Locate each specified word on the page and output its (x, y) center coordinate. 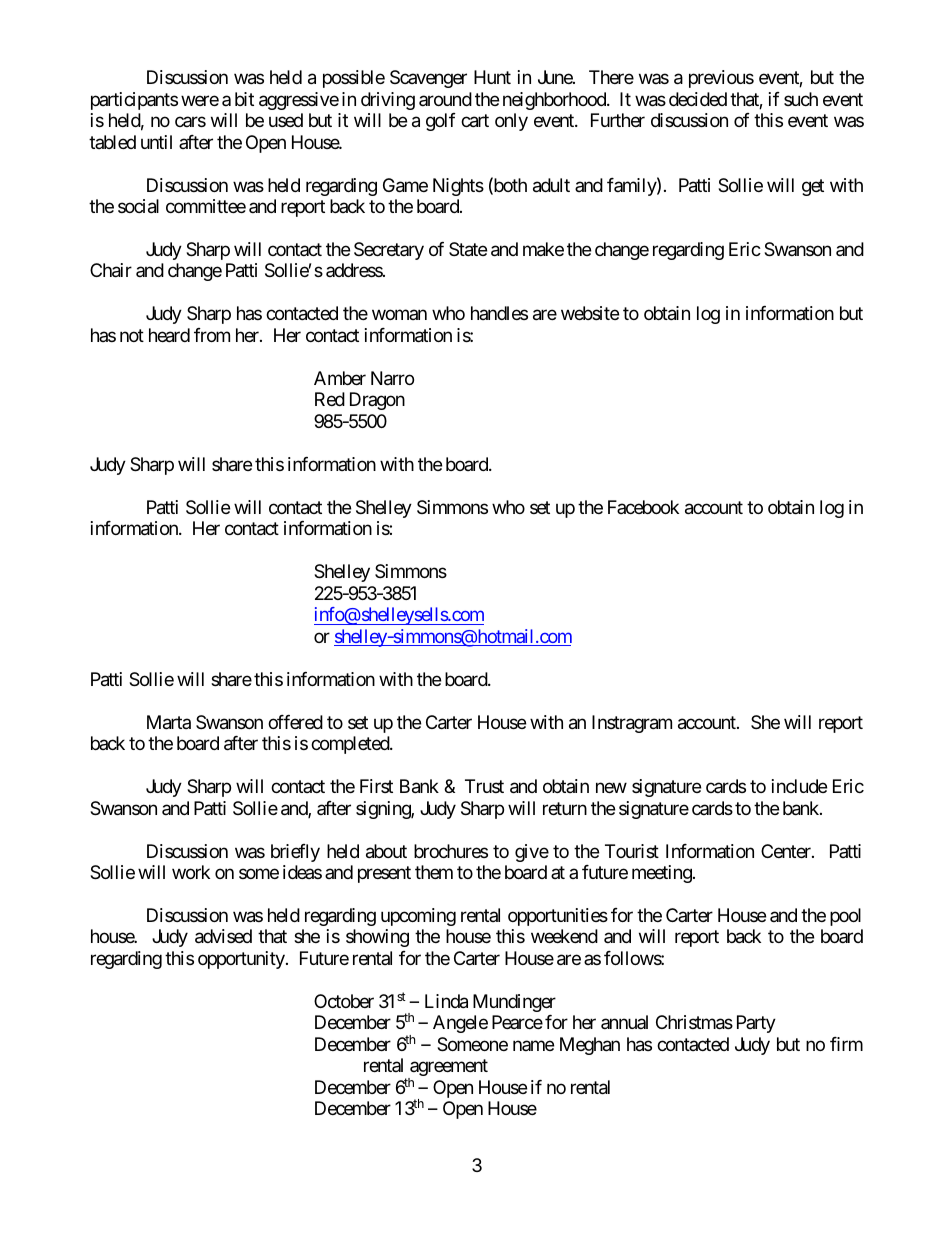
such (801, 99)
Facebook (643, 507)
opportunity (241, 960)
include (799, 786)
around (445, 99)
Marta (169, 722)
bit (244, 99)
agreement (448, 1069)
